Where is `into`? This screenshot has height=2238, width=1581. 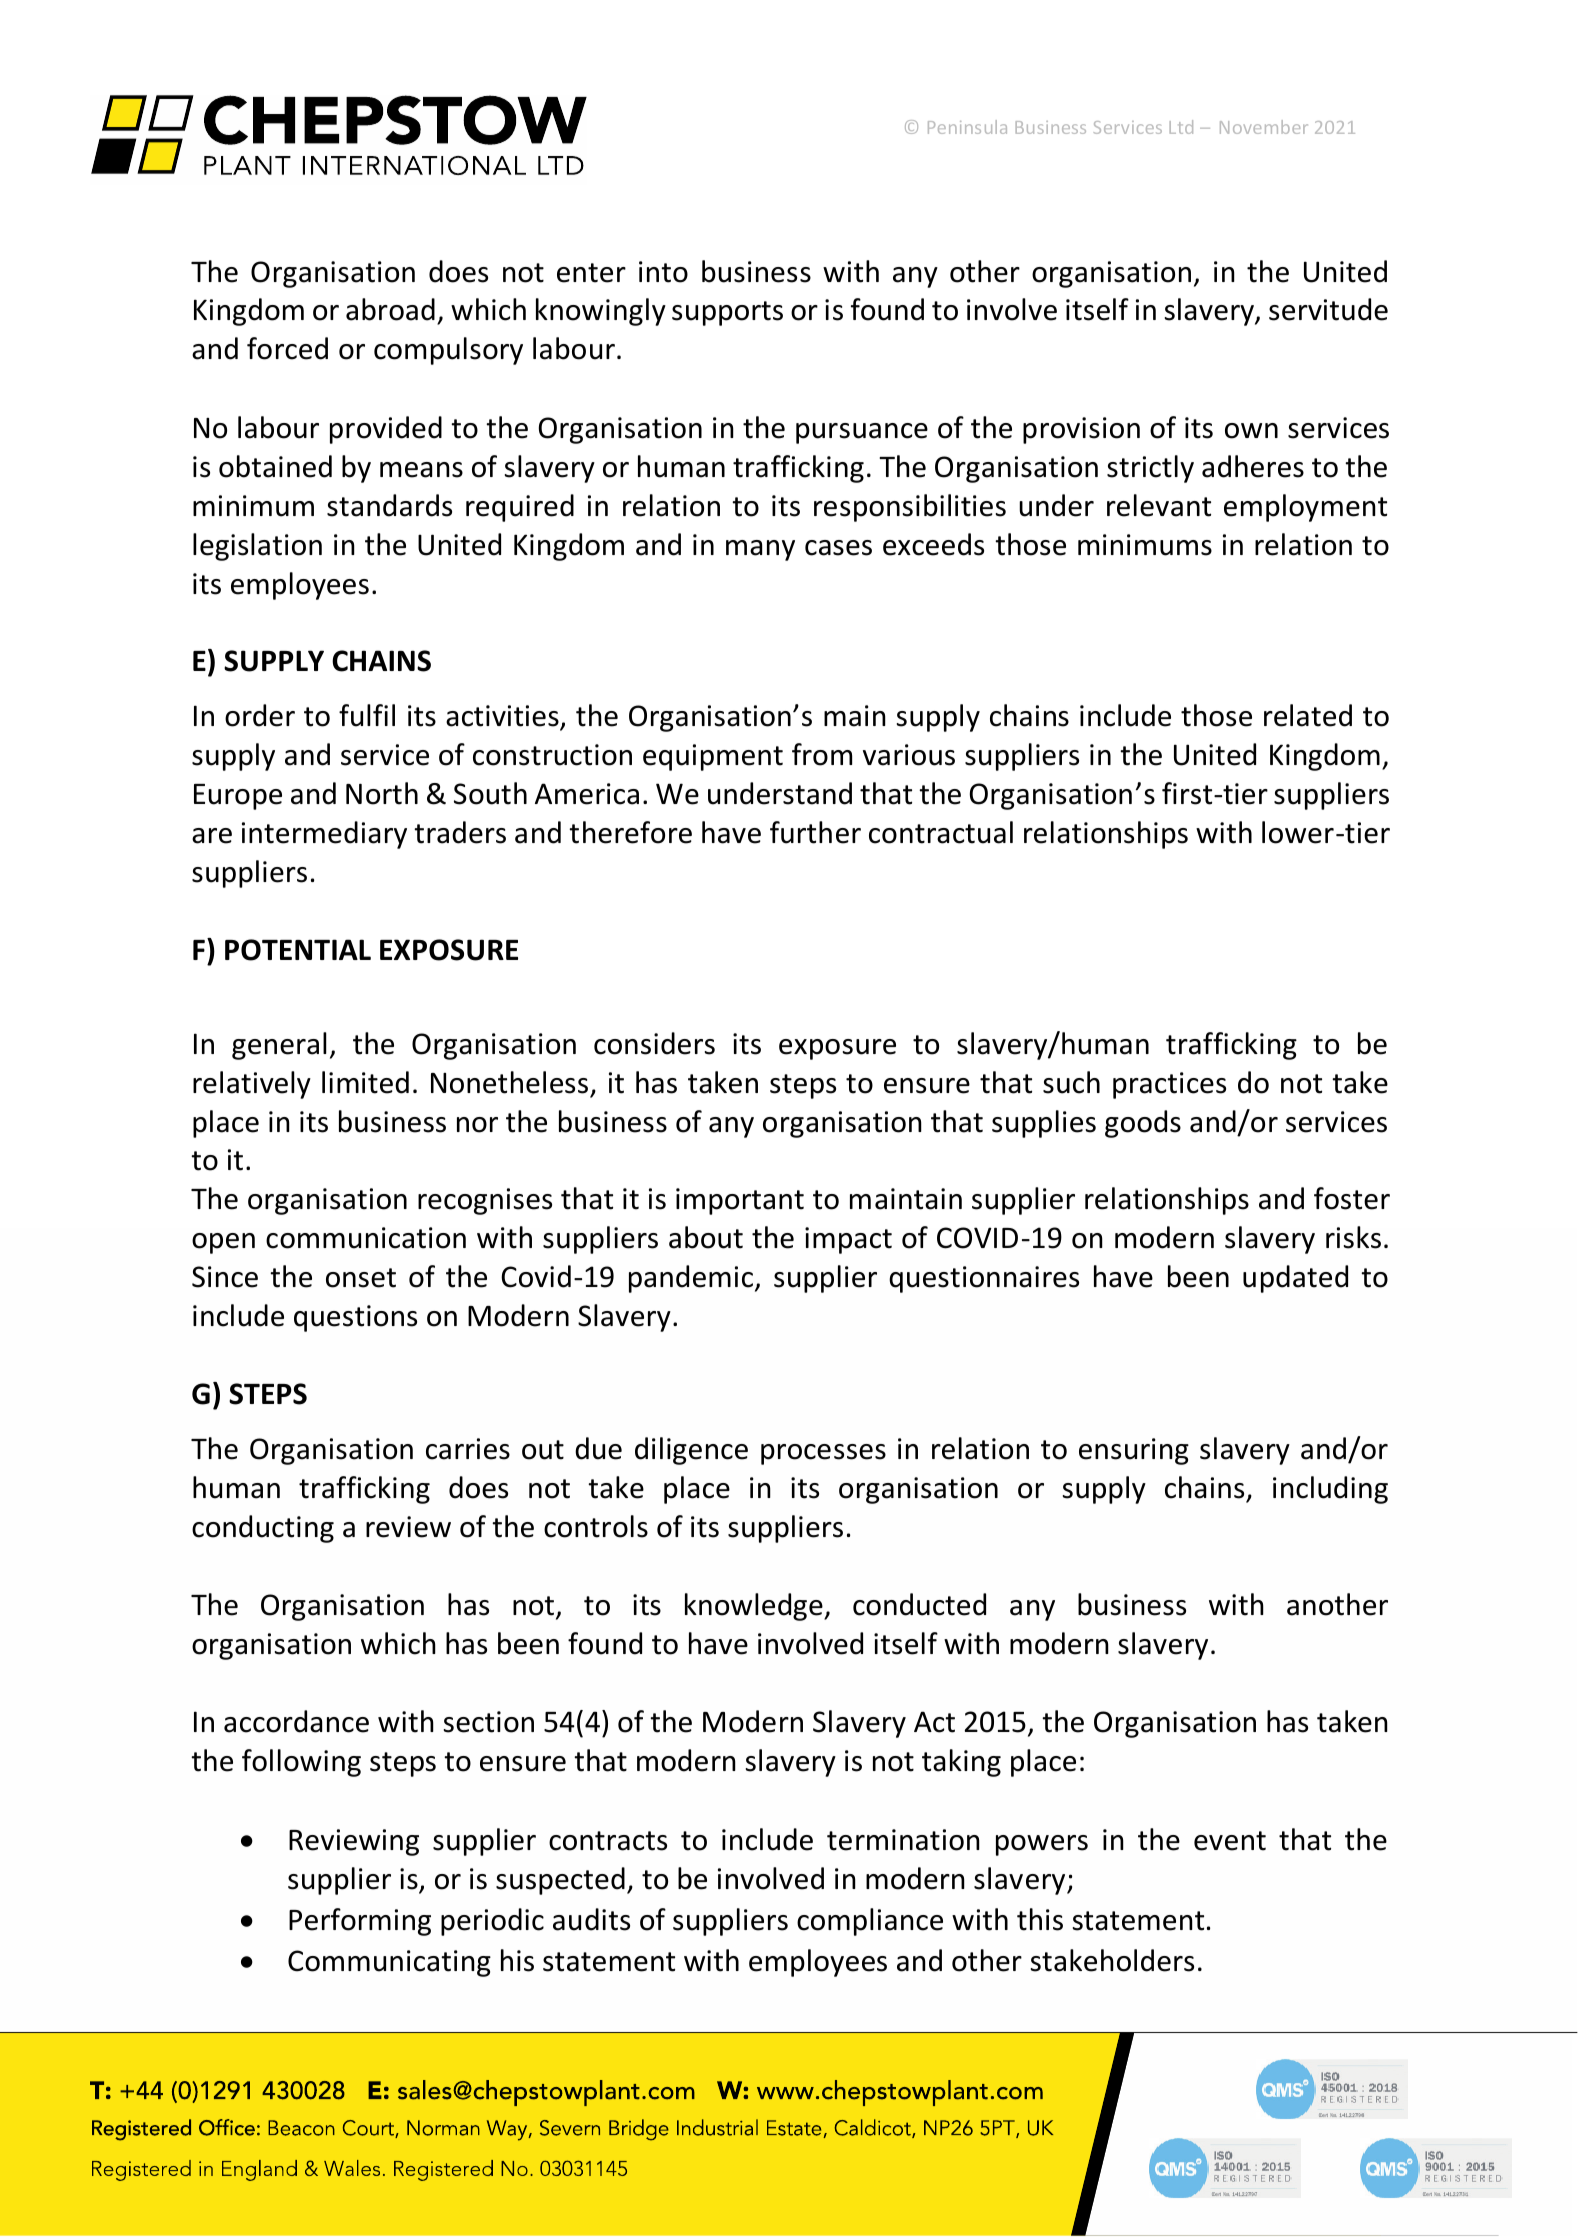
into is located at coordinates (663, 272).
